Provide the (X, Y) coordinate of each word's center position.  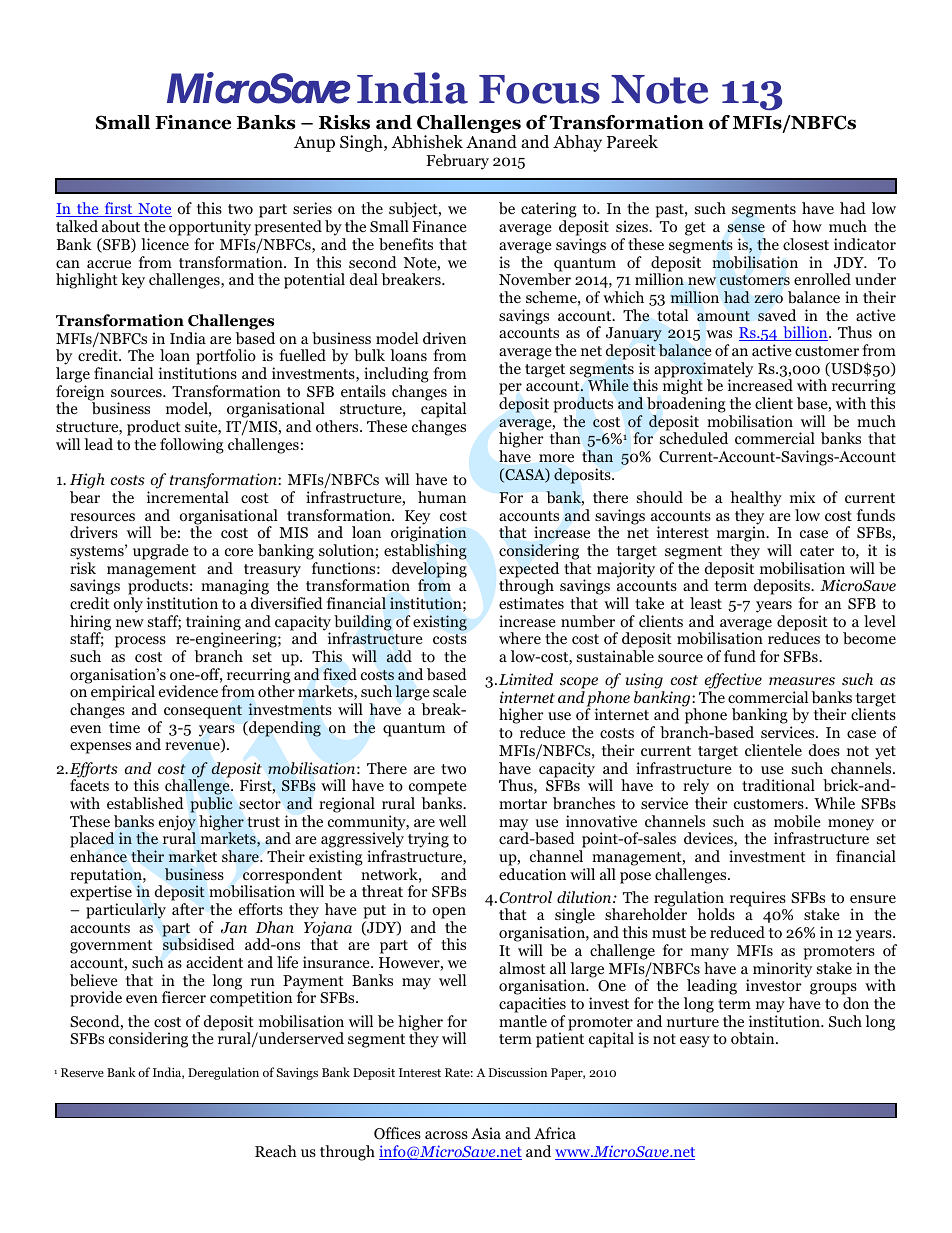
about (121, 226)
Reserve (82, 1072)
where (520, 638)
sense (746, 228)
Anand (491, 142)
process (140, 642)
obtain (754, 1038)
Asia (486, 1133)
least (706, 603)
